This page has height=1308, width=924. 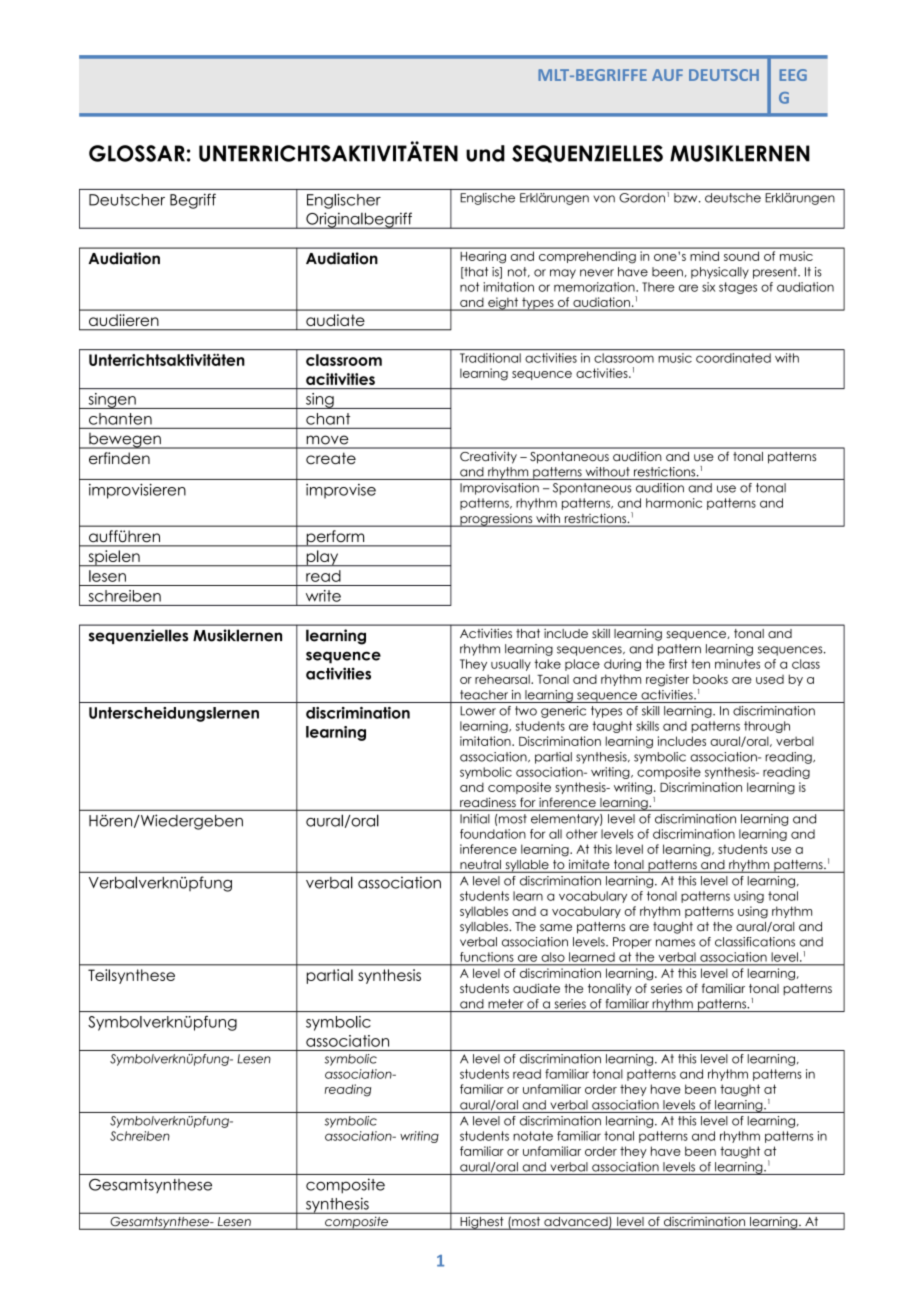 What do you see at coordinates (511, 665) in the page?
I see `usually` at bounding box center [511, 665].
